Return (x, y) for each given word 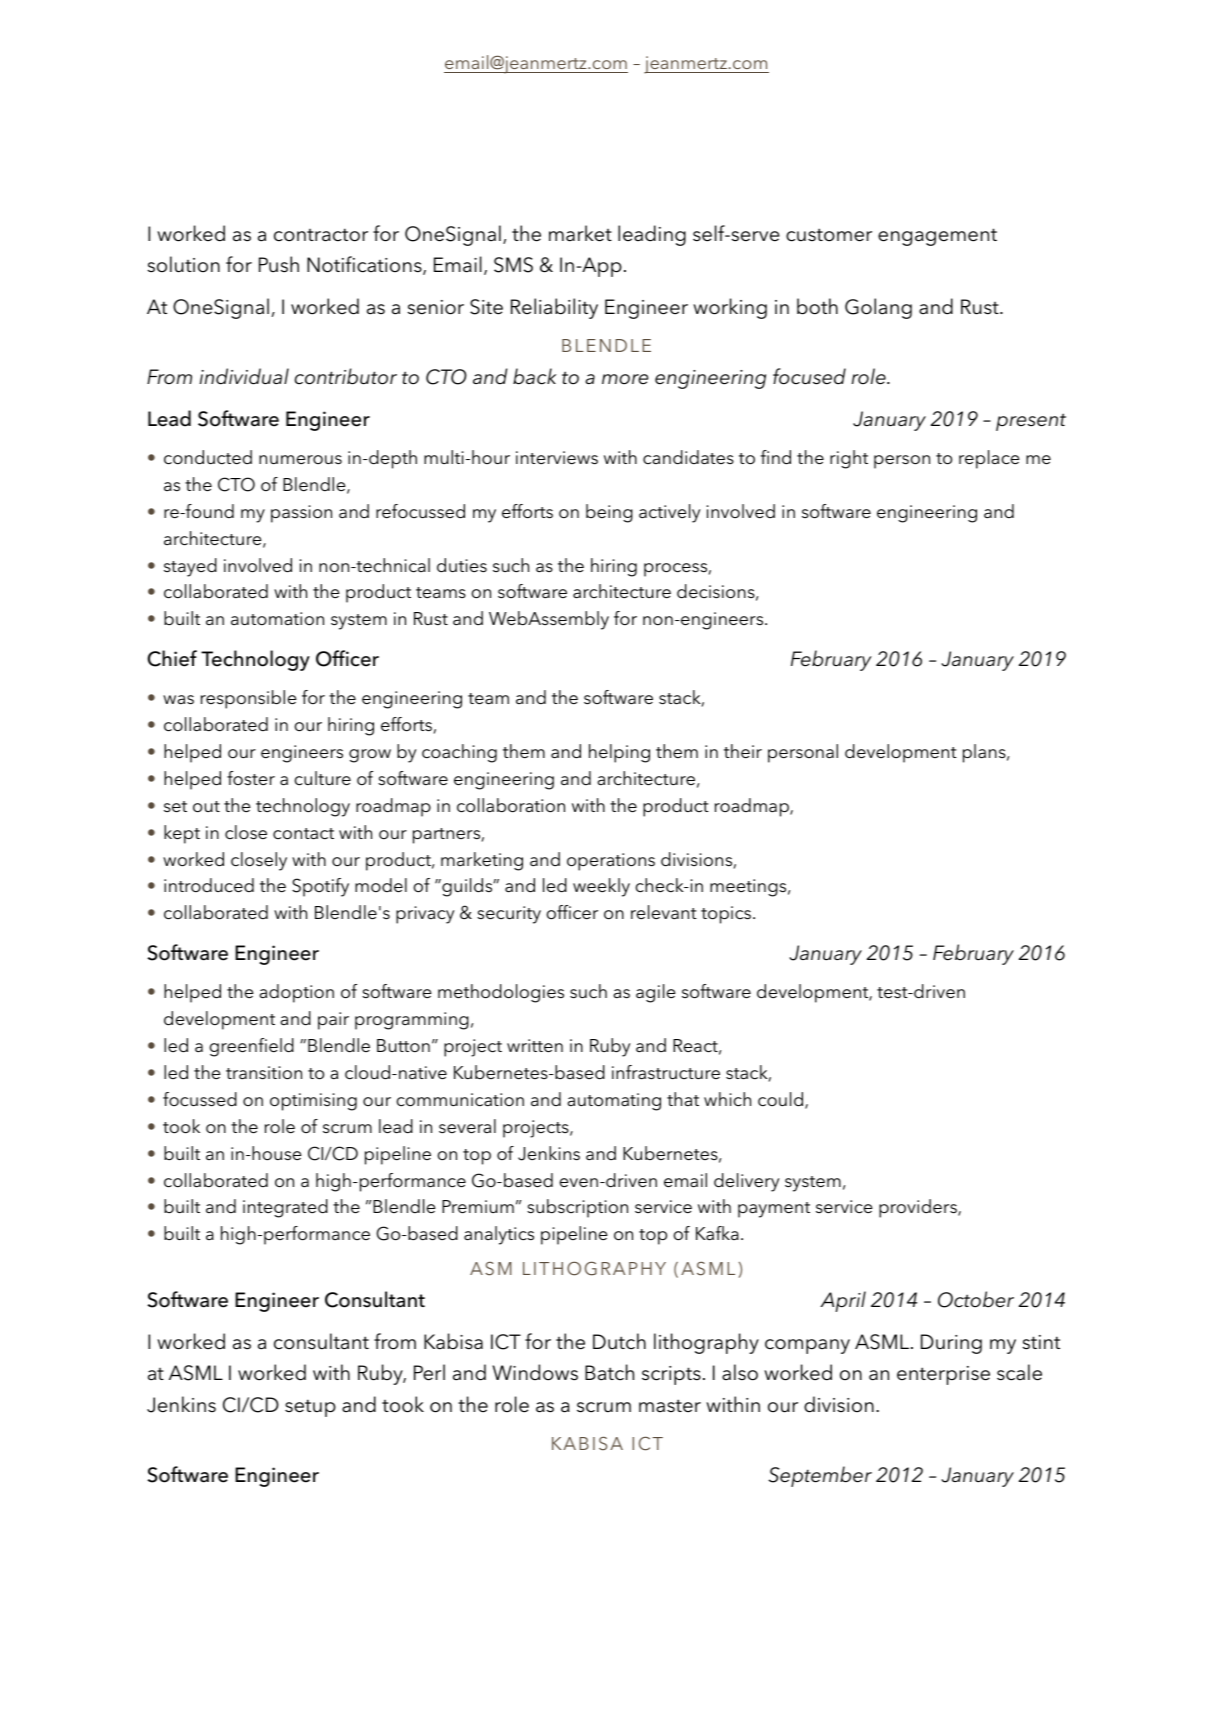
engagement (937, 237)
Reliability (554, 308)
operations (611, 862)
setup (310, 1408)
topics (727, 915)
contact (303, 834)
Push (279, 264)
